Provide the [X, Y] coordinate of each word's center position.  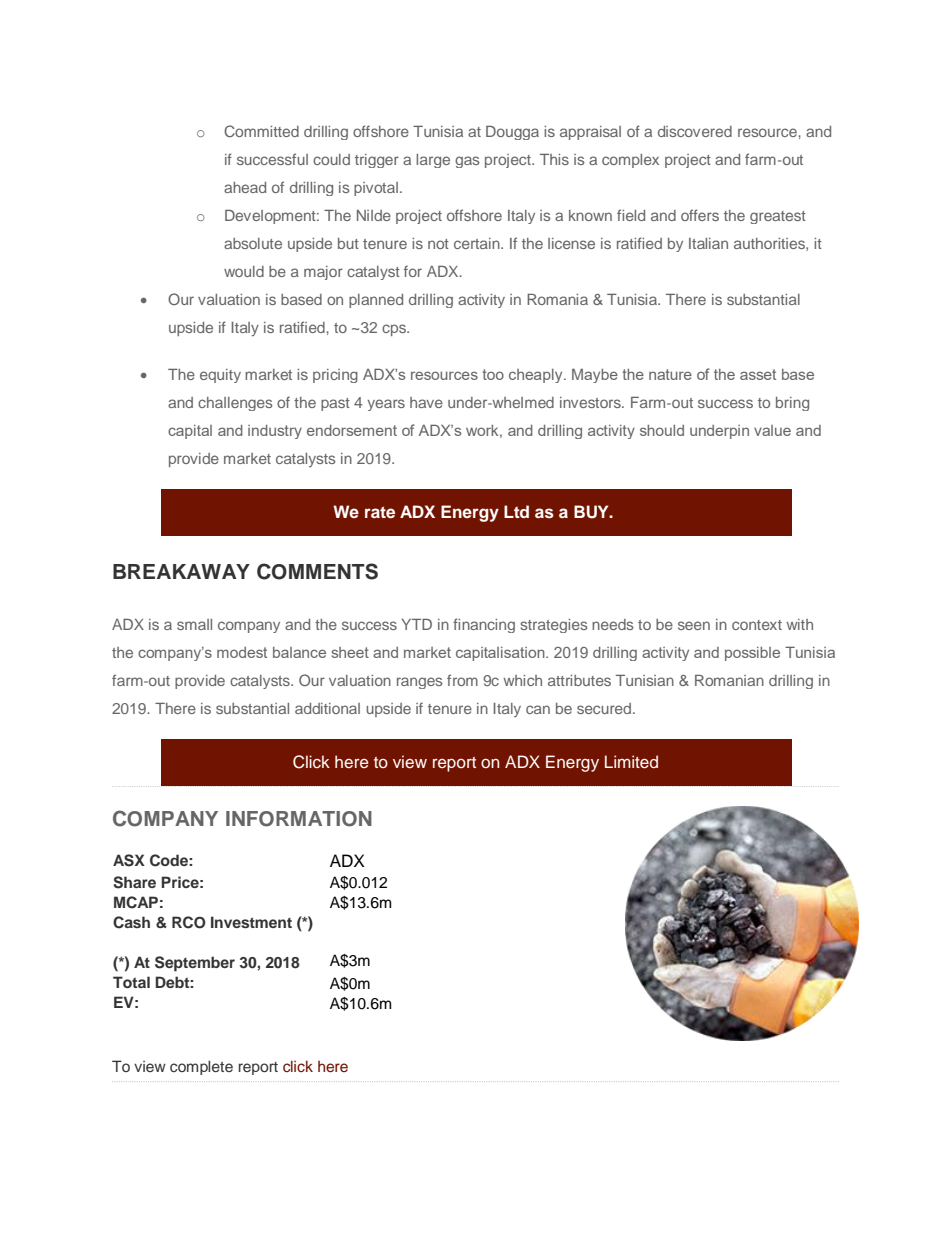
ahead [245, 187]
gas [467, 162]
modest [242, 652]
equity [220, 376]
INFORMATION [299, 819]
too [493, 374]
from [462, 680]
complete [201, 1067]
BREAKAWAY [181, 571]
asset [758, 374]
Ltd [516, 511]
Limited [631, 762]
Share [134, 882]
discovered [695, 131]
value [772, 430]
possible [752, 654]
